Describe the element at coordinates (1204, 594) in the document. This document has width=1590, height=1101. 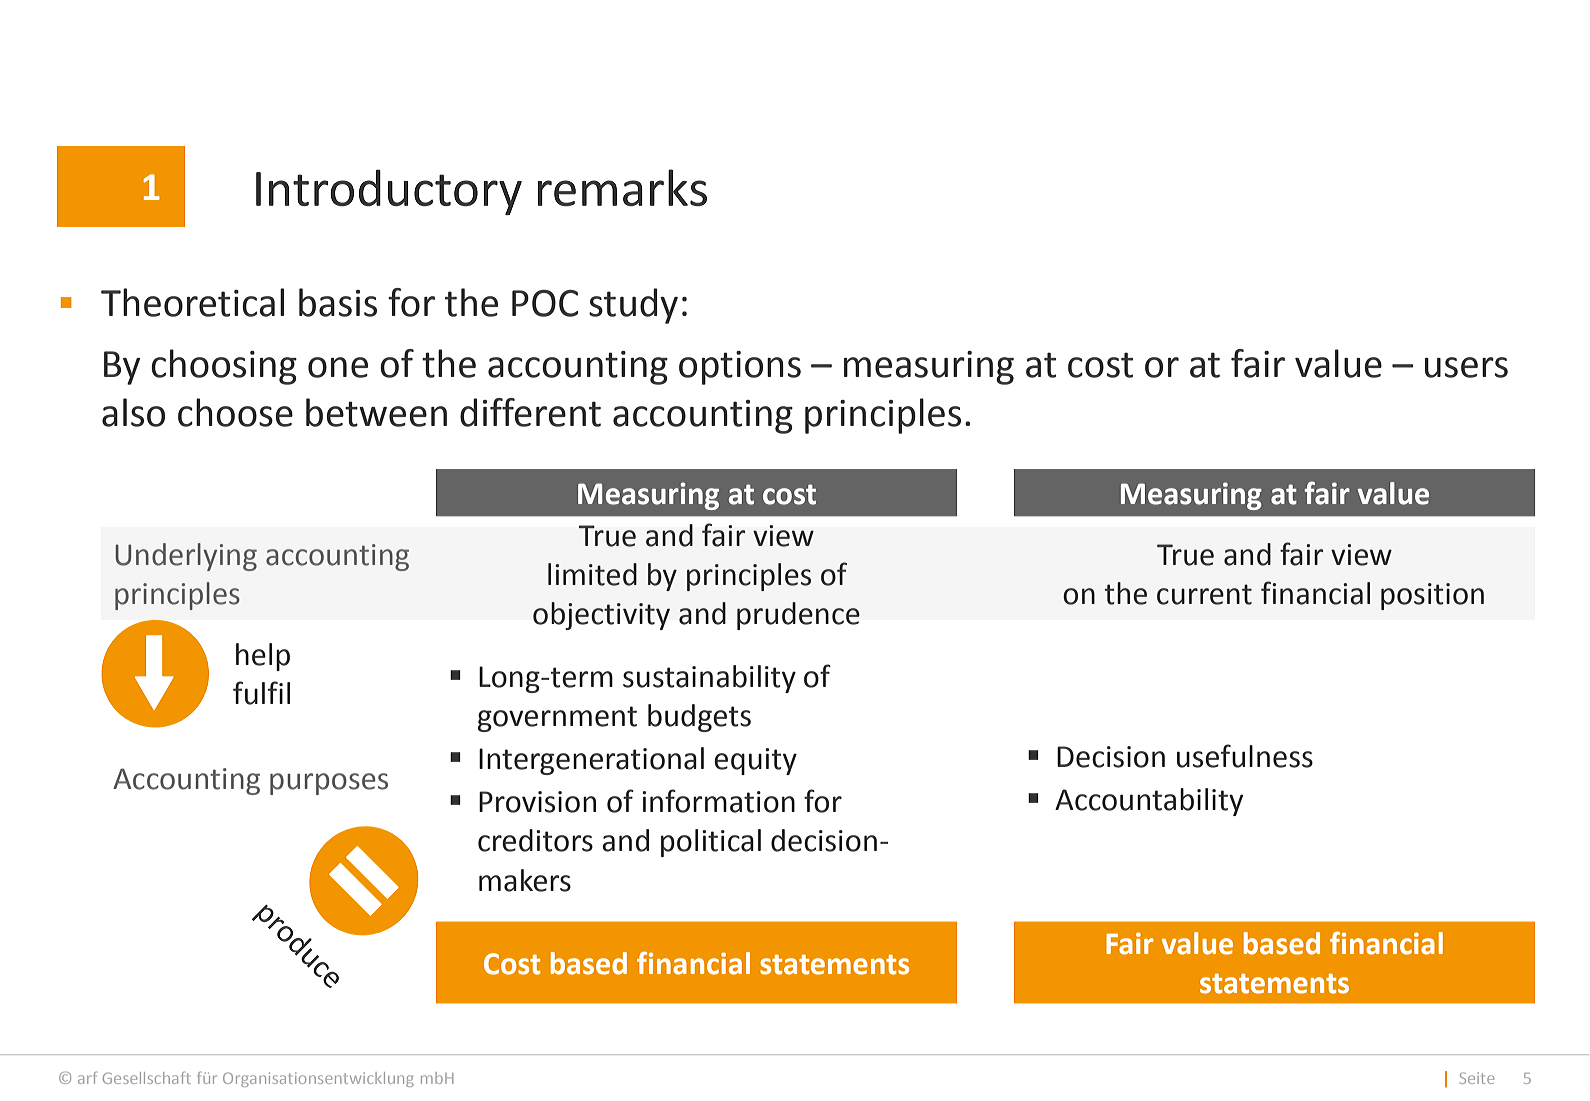
I see `current` at that location.
